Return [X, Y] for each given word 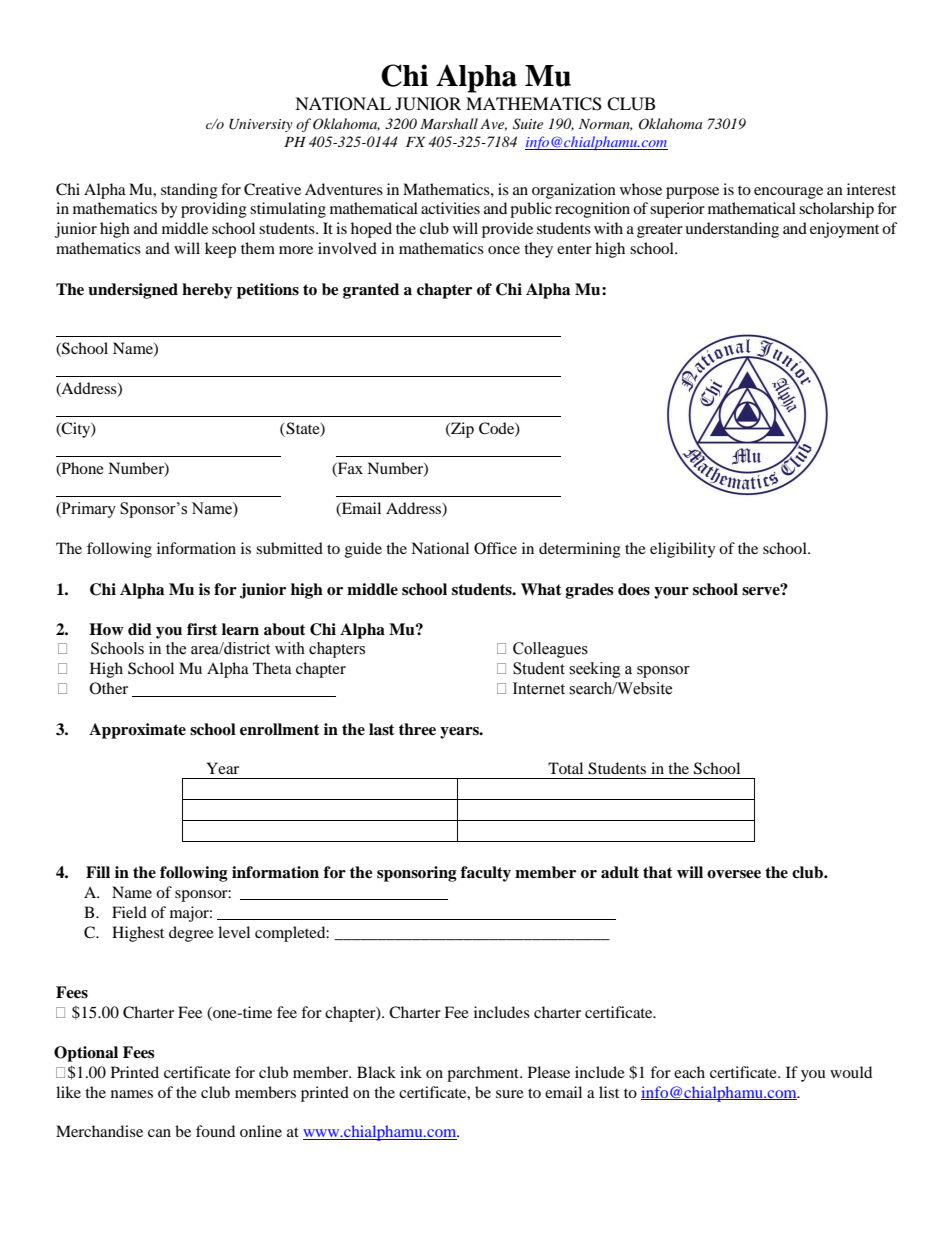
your [671, 593]
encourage [788, 193]
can [159, 1133]
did [140, 629]
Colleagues [550, 650]
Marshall [449, 123]
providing [214, 210]
